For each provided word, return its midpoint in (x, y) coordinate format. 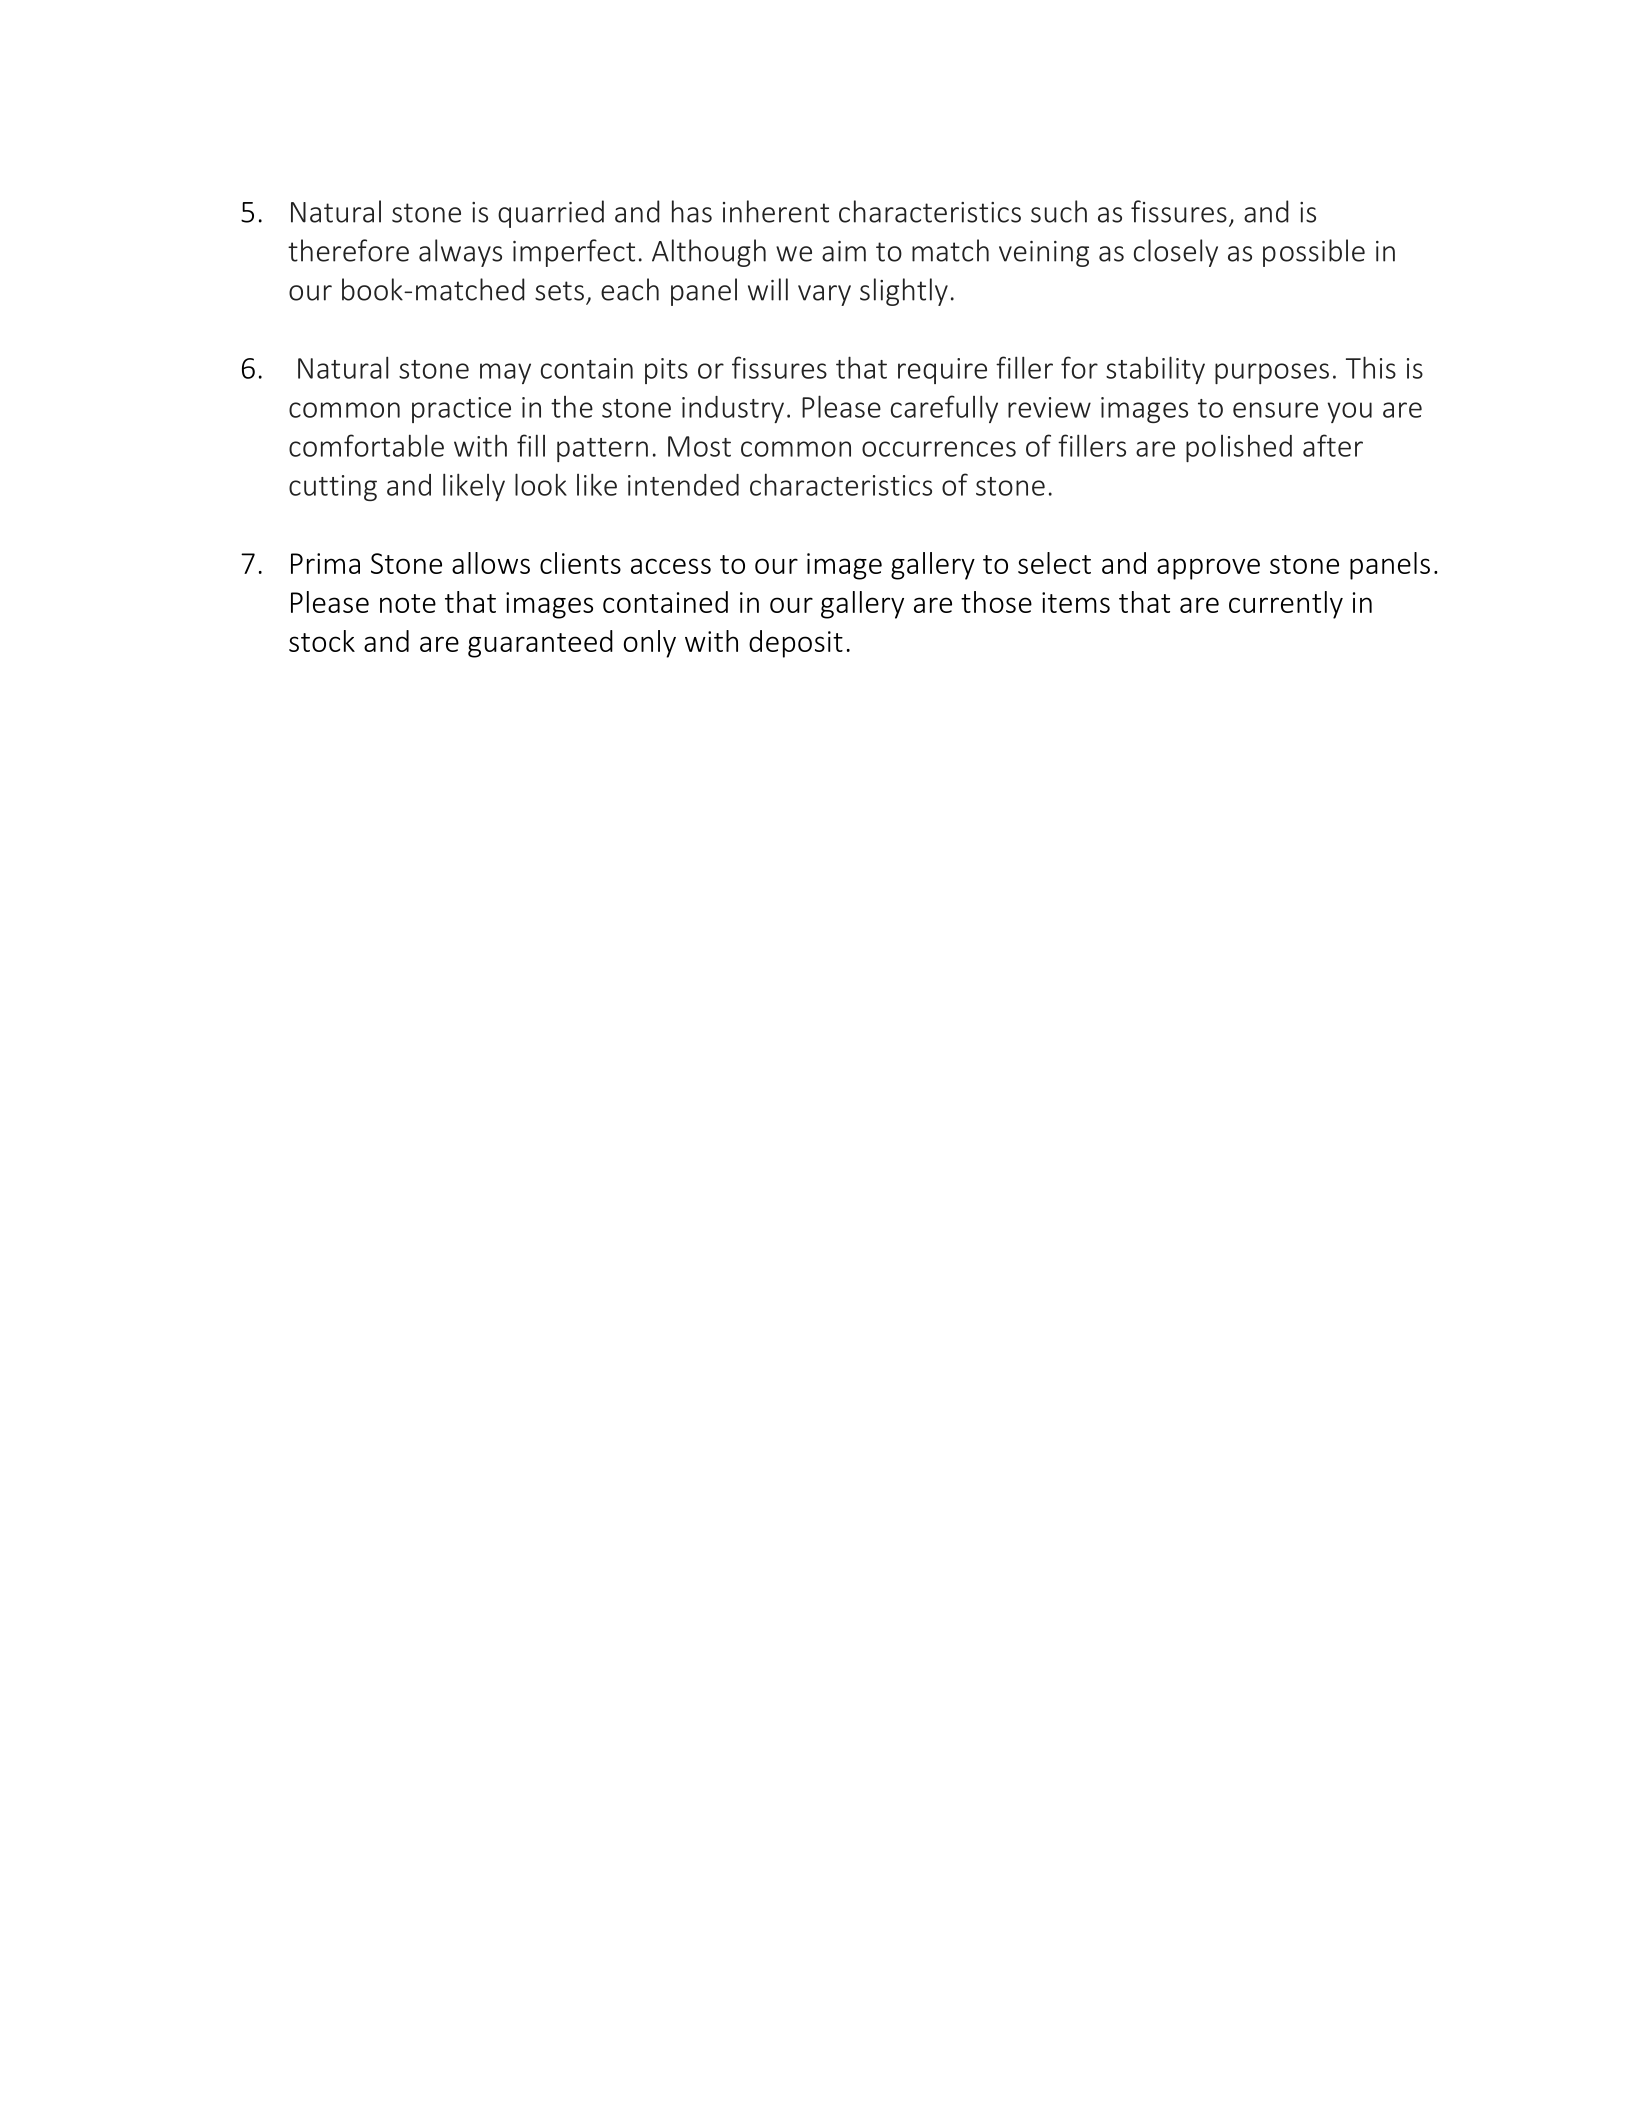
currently (1286, 605)
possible (1314, 253)
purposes (1272, 373)
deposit (796, 644)
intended (683, 485)
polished (1239, 448)
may (505, 373)
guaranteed (540, 644)
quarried (551, 214)
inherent (776, 211)
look (541, 484)
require (942, 371)
